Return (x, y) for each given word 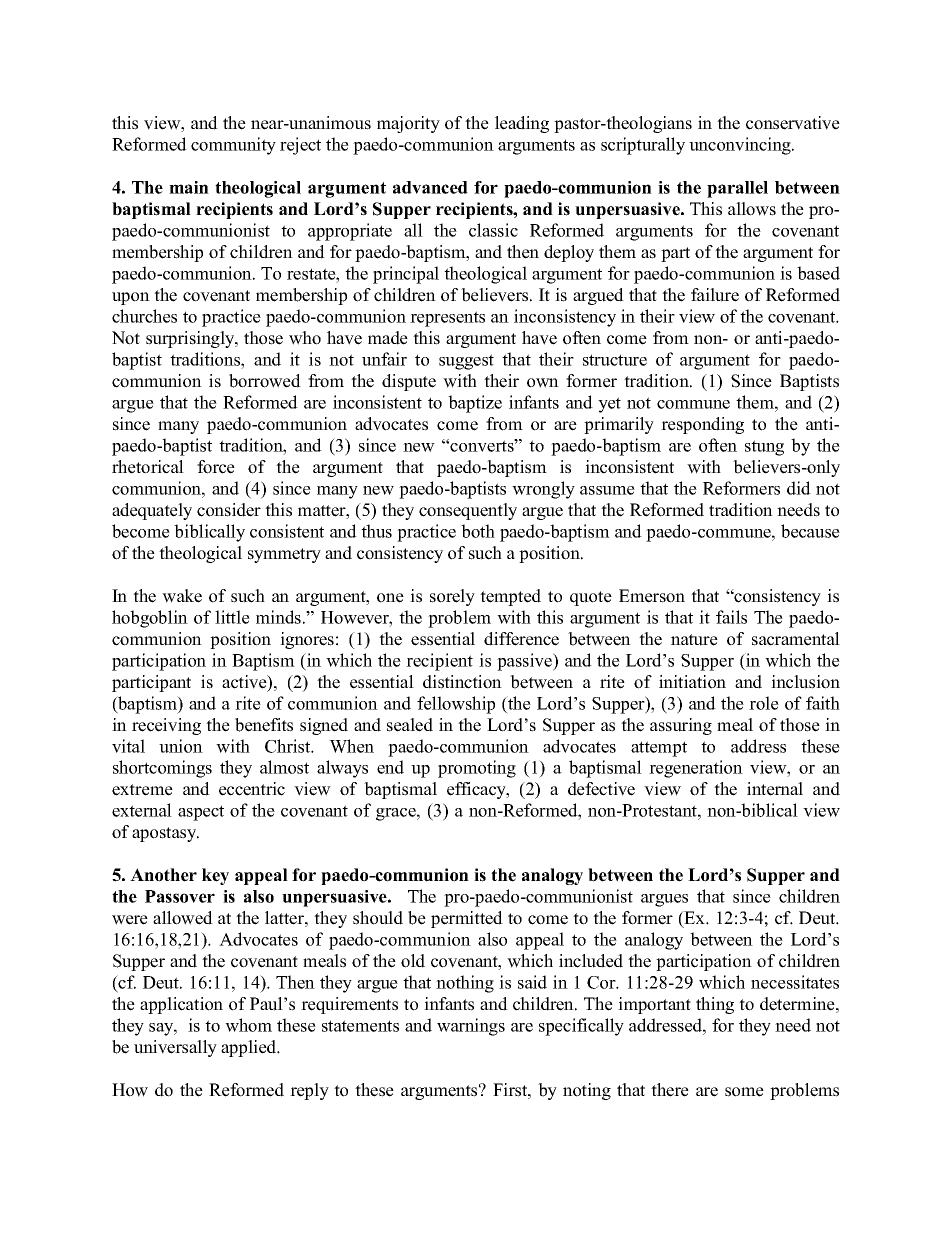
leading (522, 124)
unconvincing (741, 146)
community (233, 146)
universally (175, 1048)
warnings (471, 1027)
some (744, 1092)
